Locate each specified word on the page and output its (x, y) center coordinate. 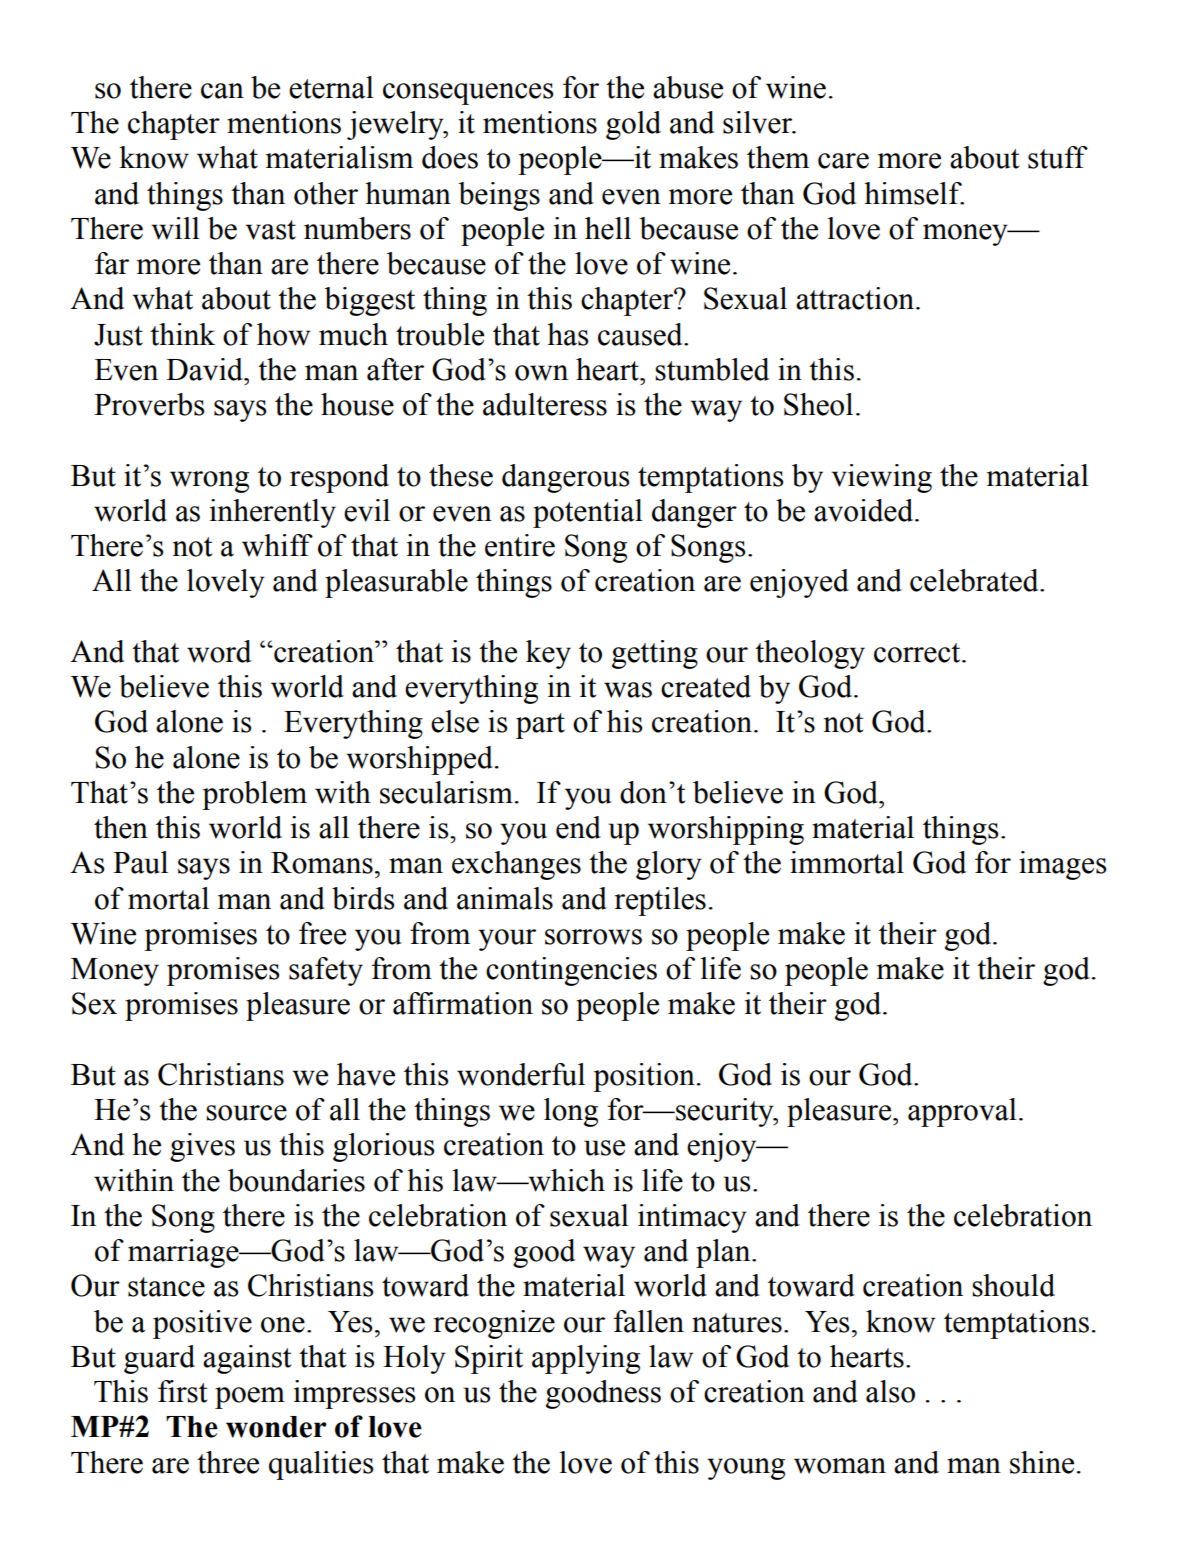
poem (250, 1398)
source (246, 1113)
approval (962, 1112)
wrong (209, 482)
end (578, 827)
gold (633, 125)
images (1062, 865)
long (571, 1112)
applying (586, 1359)
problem (254, 795)
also (890, 1391)
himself (914, 193)
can (222, 91)
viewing (882, 478)
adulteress (545, 404)
